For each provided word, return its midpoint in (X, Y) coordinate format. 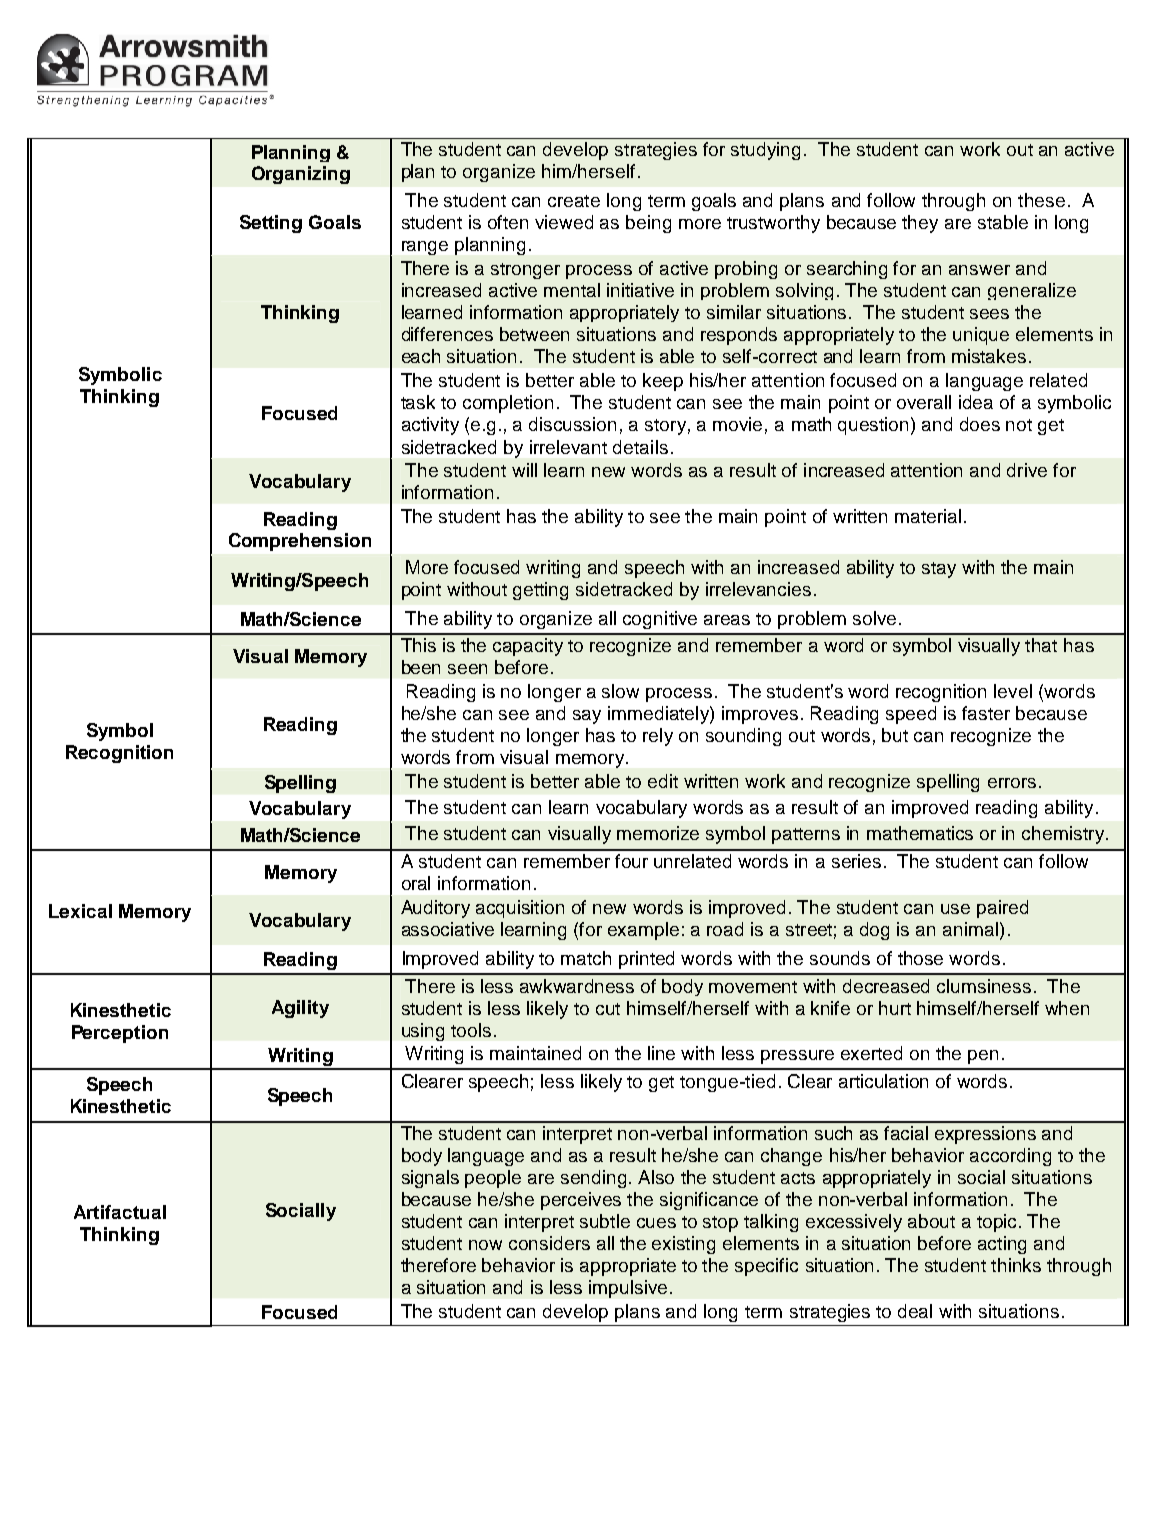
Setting (271, 224)
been (421, 667)
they (920, 224)
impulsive (628, 1289)
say (587, 717)
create (574, 201)
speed (911, 715)
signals (430, 1179)
